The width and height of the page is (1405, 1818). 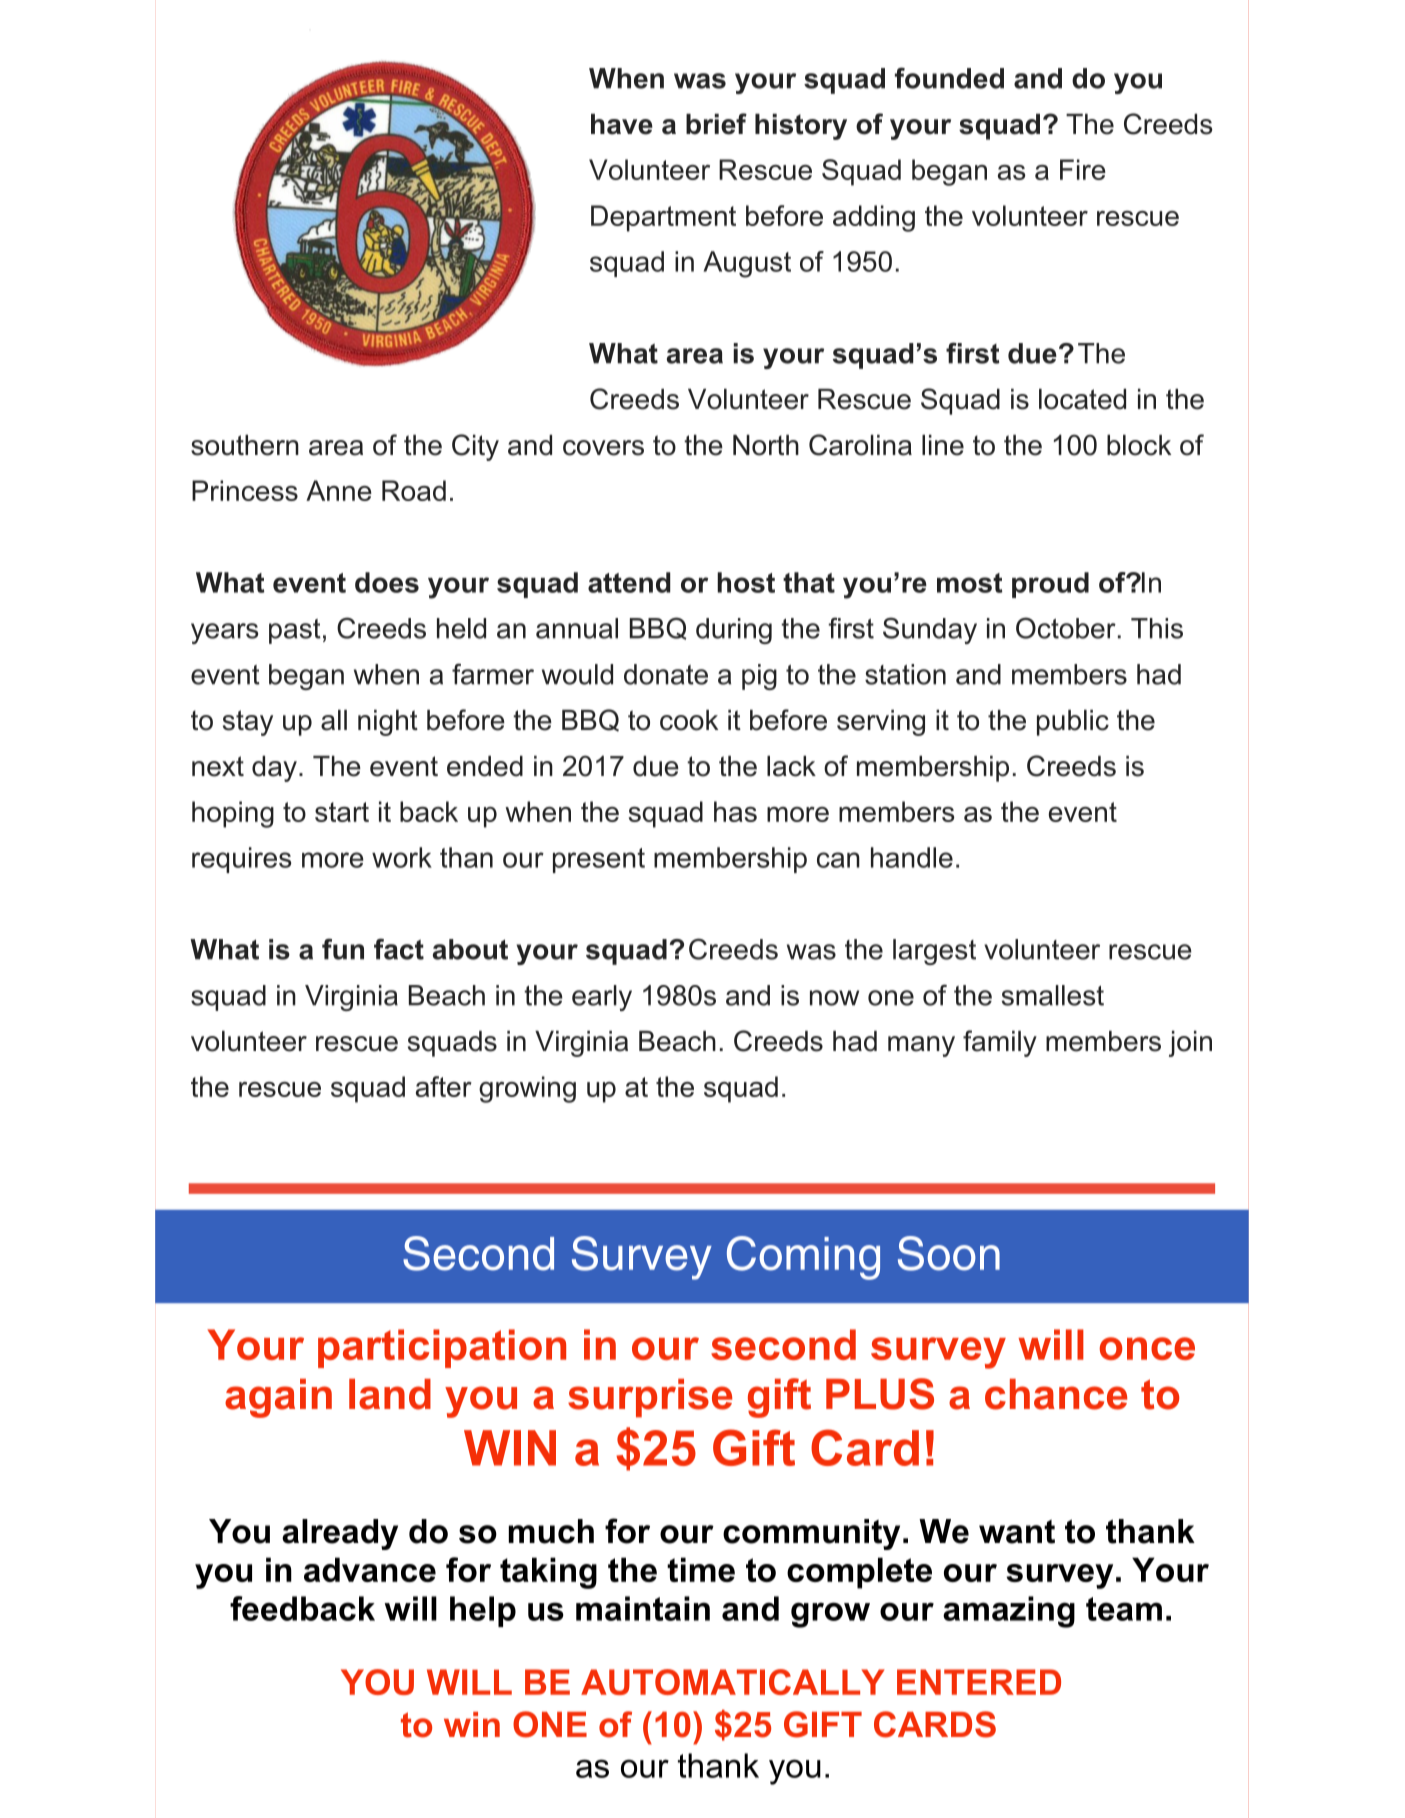 What do you see at coordinates (402, 857) in the page?
I see `work` at bounding box center [402, 857].
